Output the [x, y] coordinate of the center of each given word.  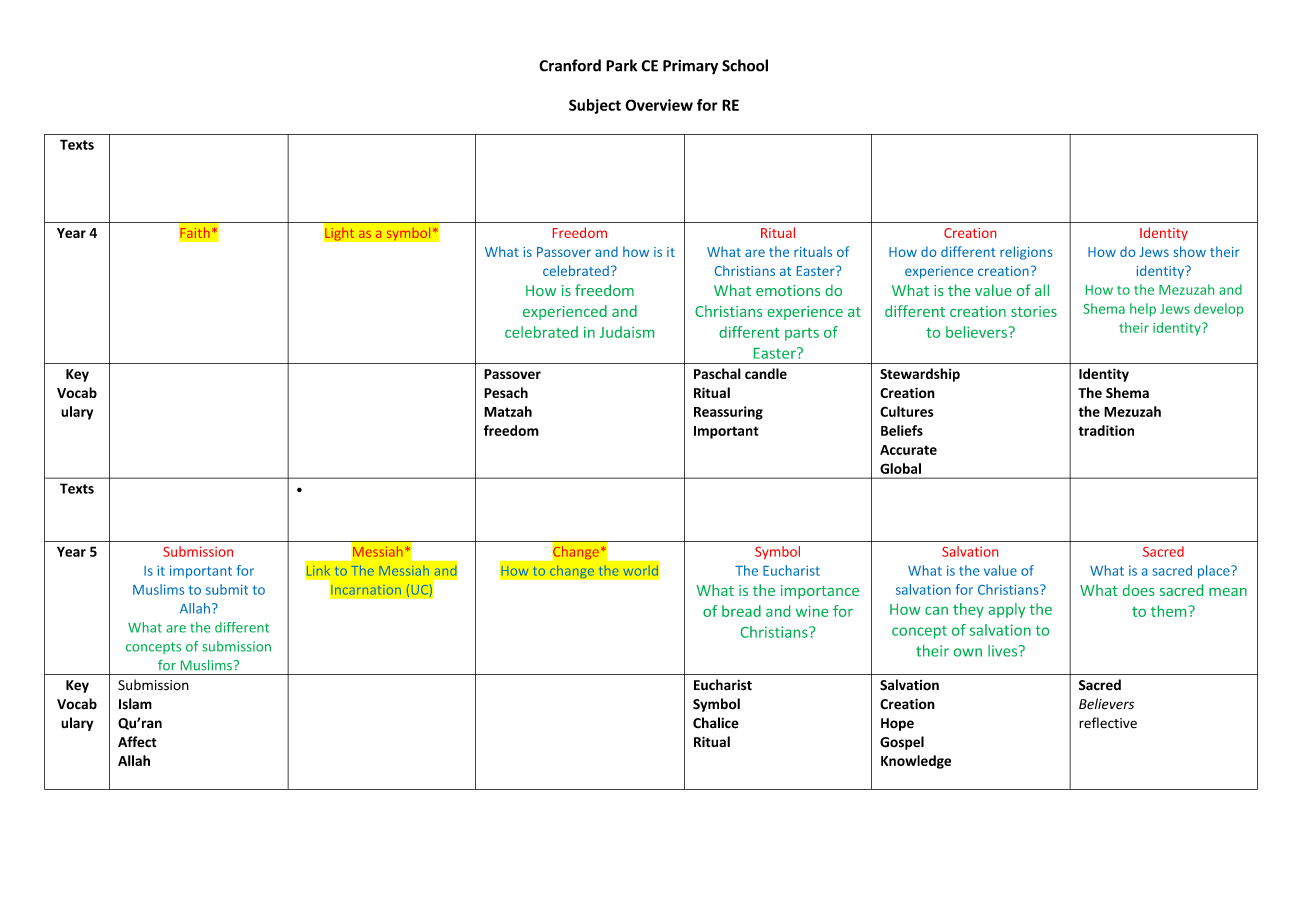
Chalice [716, 723]
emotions [788, 290]
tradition [1106, 430]
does [1138, 590]
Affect [137, 742]
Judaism [627, 332]
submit [227, 589]
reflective [1108, 723]
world [641, 570]
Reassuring [728, 413]
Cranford [570, 65]
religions [1026, 253]
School [745, 65]
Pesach [506, 392]
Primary [690, 67]
